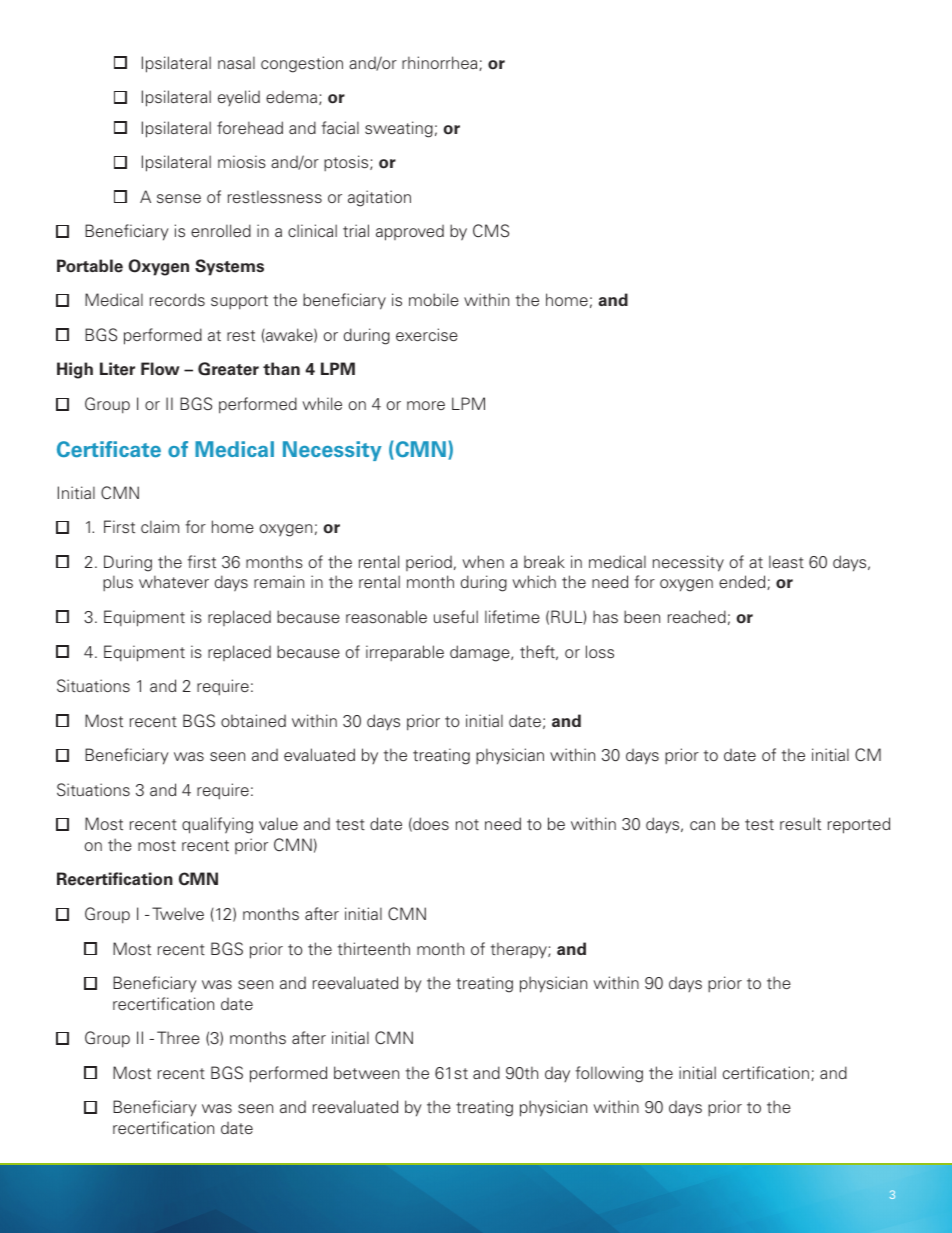 This document has width=952, height=1233. Describe the element at coordinates (239, 98) in the document. I see `eyelid` at that location.
